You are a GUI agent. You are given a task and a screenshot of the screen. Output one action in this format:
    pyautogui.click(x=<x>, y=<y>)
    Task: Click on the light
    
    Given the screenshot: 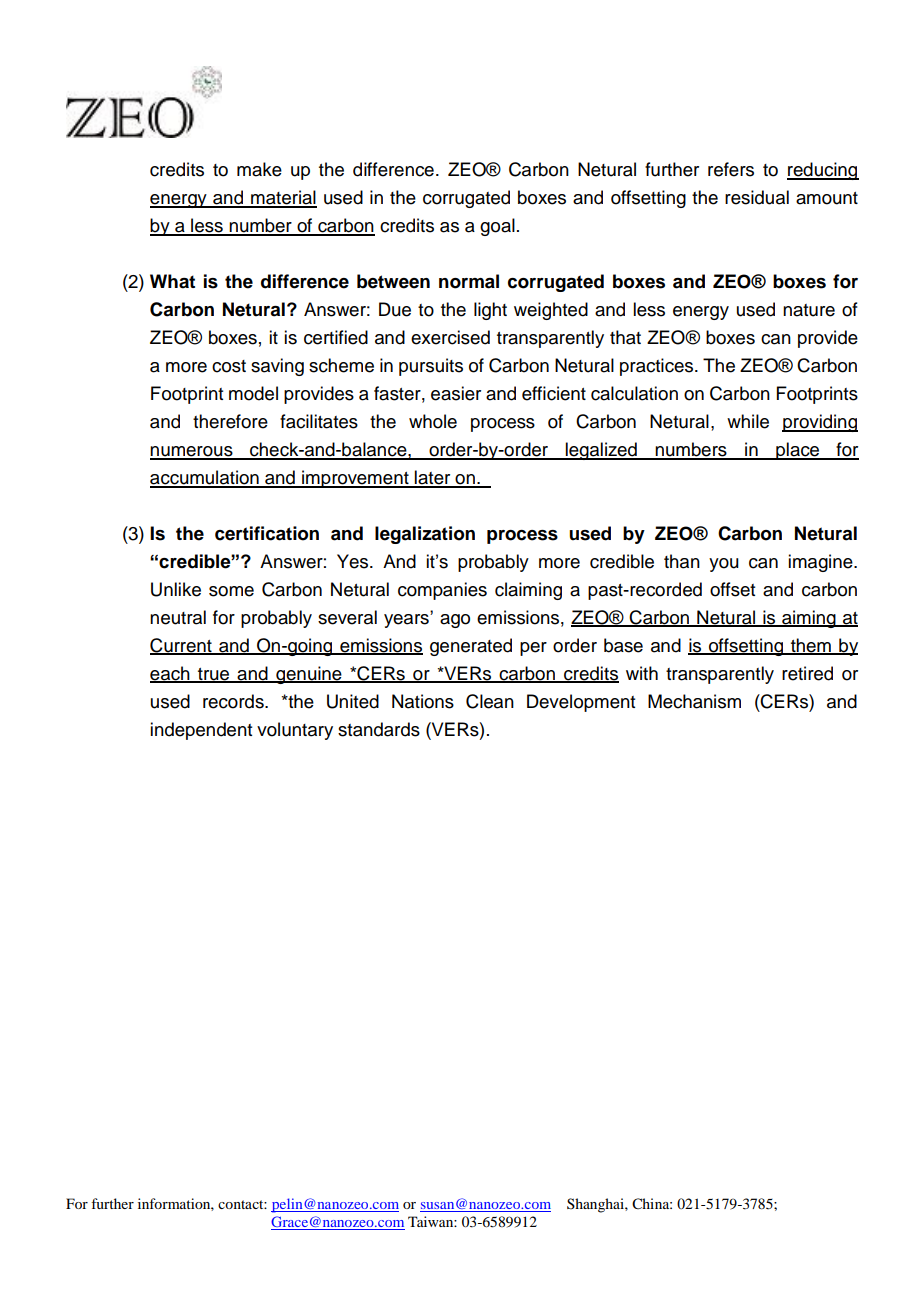 What is the action you would take?
    pyautogui.click(x=490, y=311)
